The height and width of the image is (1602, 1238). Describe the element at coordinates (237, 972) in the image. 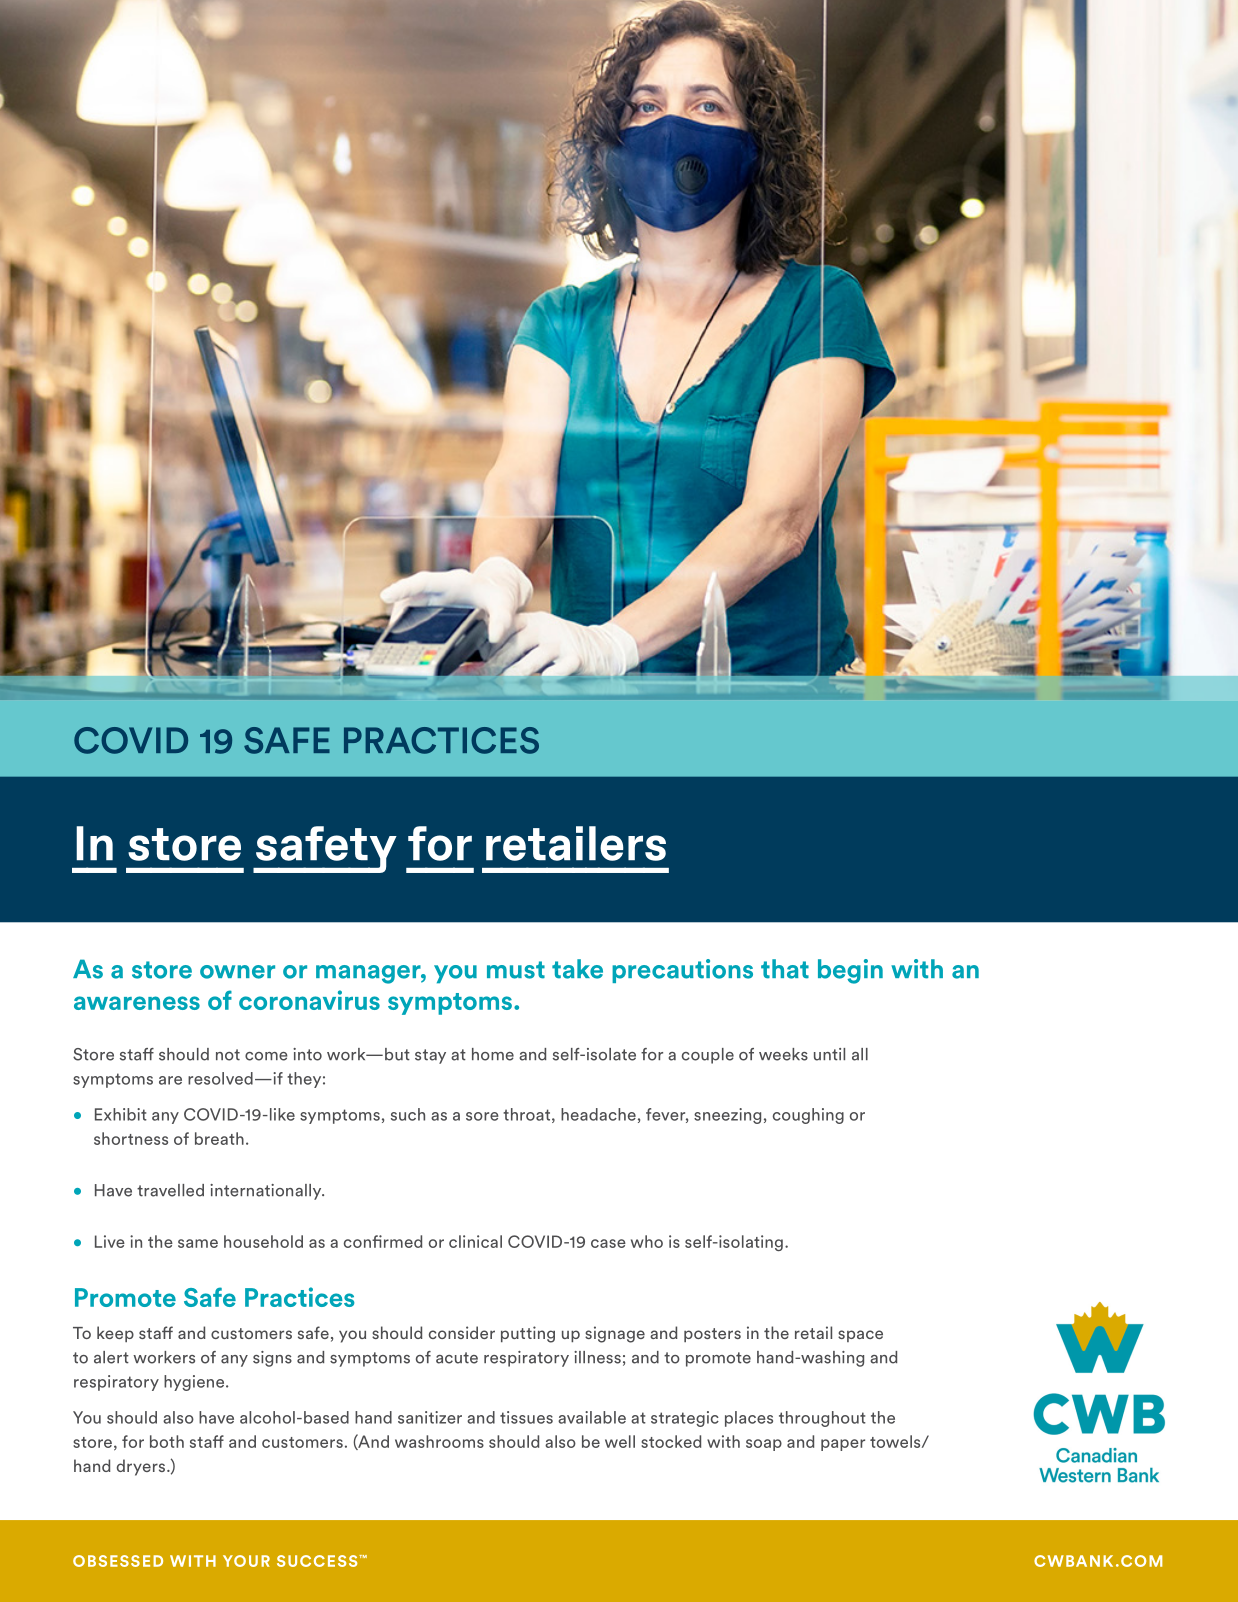

I see `owner` at that location.
